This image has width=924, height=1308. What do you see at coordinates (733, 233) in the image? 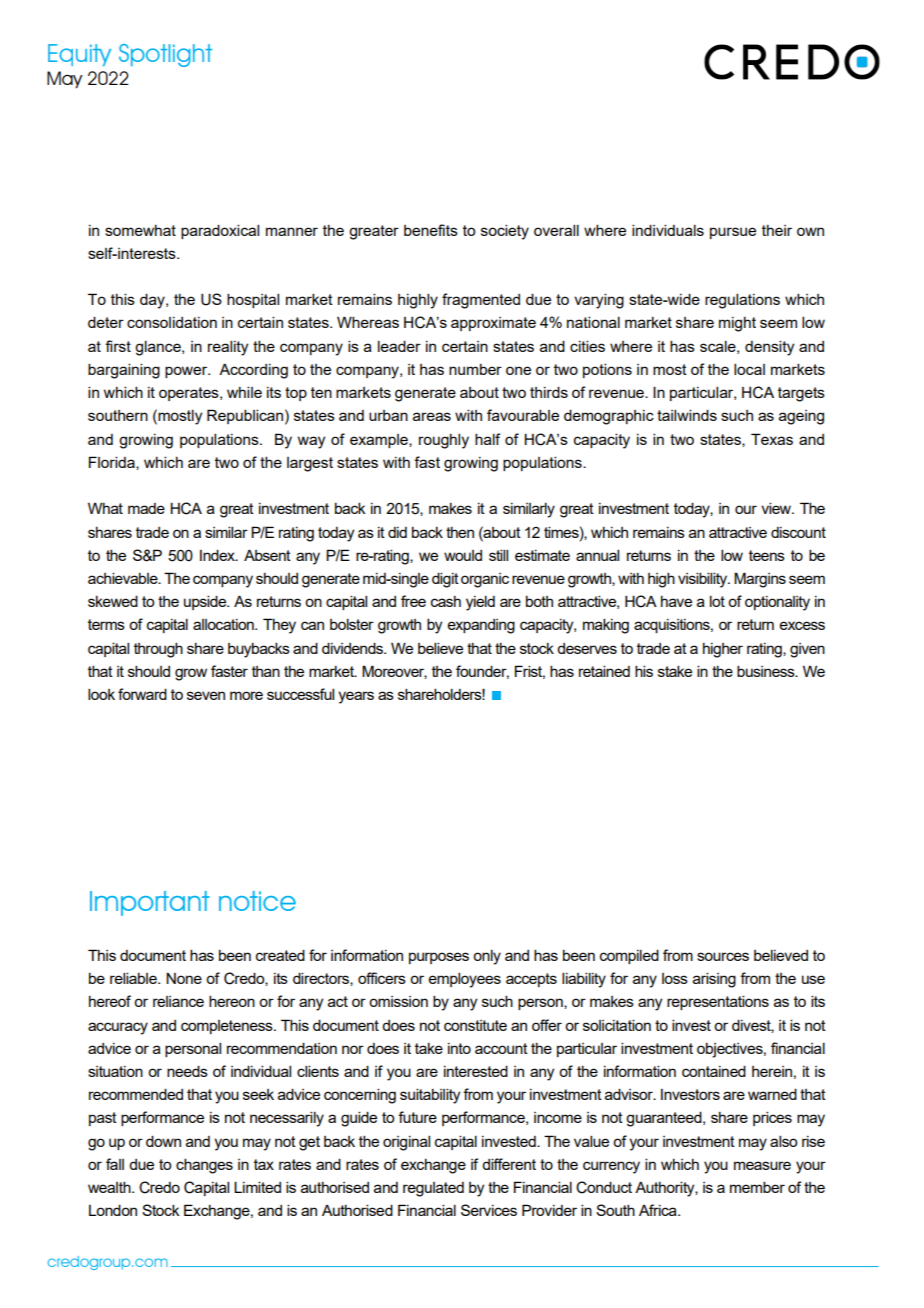
I see `pursue` at bounding box center [733, 233].
